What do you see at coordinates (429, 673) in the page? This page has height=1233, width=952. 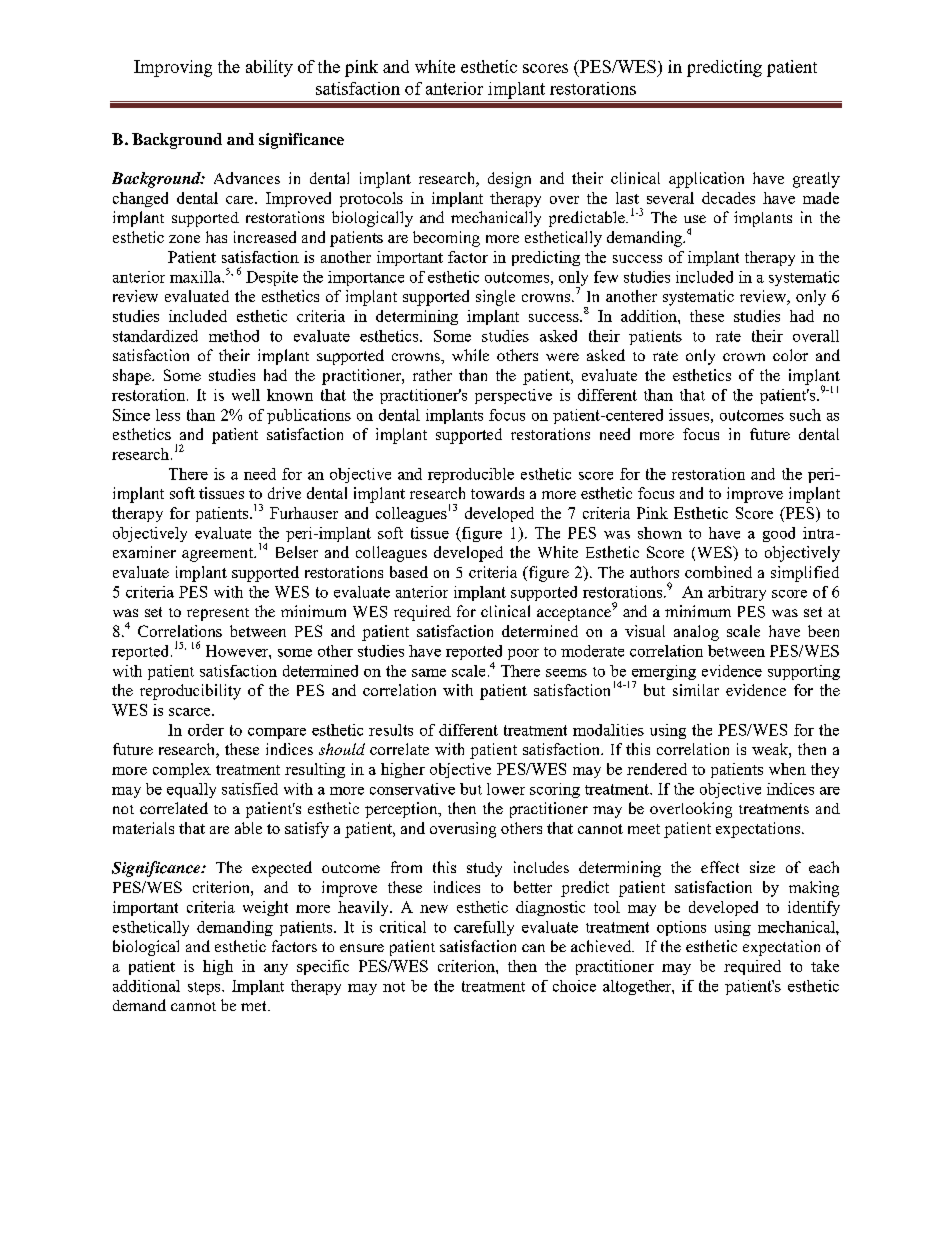 I see `same` at bounding box center [429, 673].
